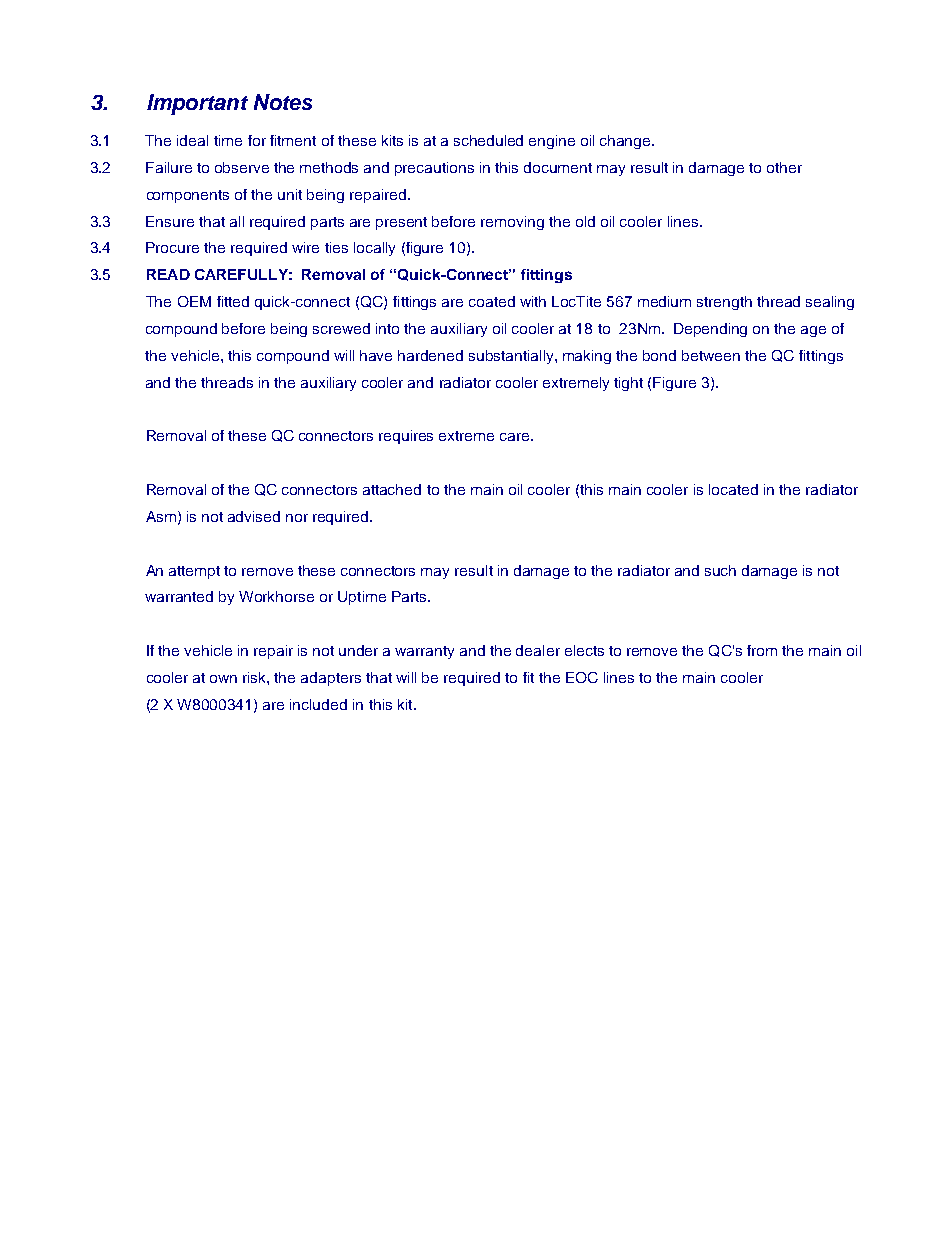 The image size is (952, 1233). I want to click on other, so click(784, 167).
